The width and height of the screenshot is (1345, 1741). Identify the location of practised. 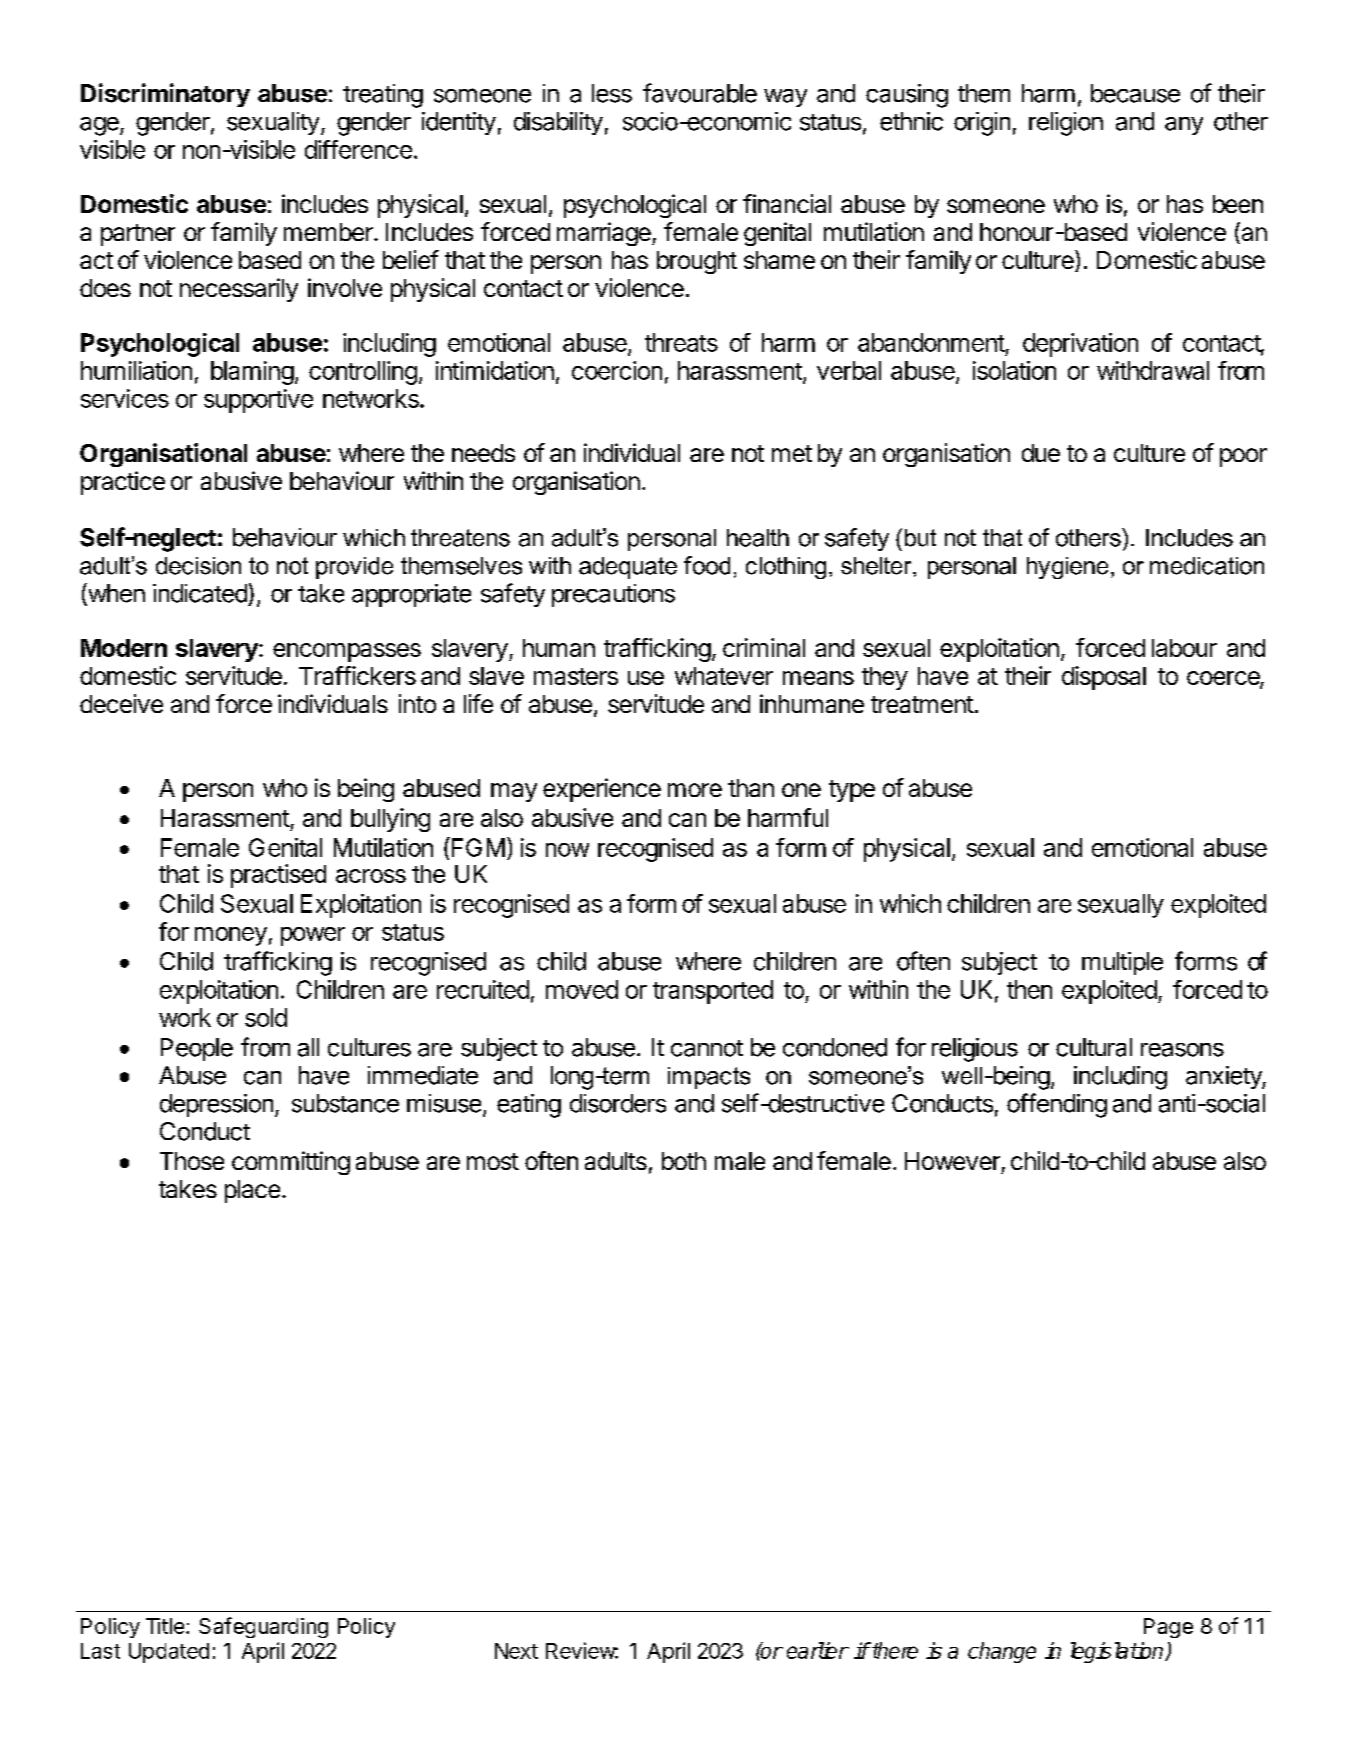
(278, 876).
